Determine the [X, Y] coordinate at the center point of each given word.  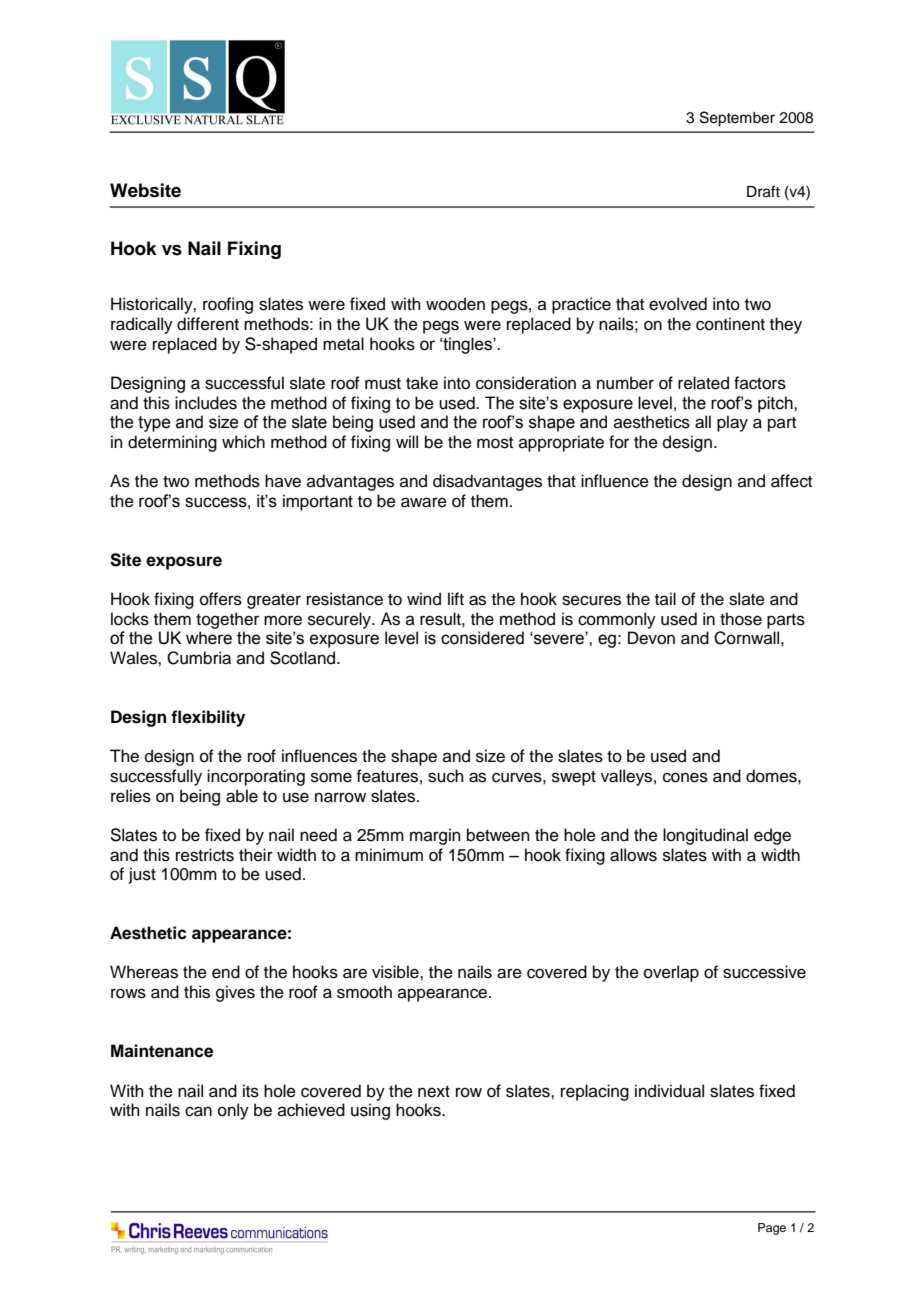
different [208, 324]
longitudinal [705, 836]
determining [172, 443]
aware [424, 502]
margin [435, 836]
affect [791, 481]
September [737, 119]
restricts [205, 855]
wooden [455, 304]
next [434, 1092]
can [198, 1111]
